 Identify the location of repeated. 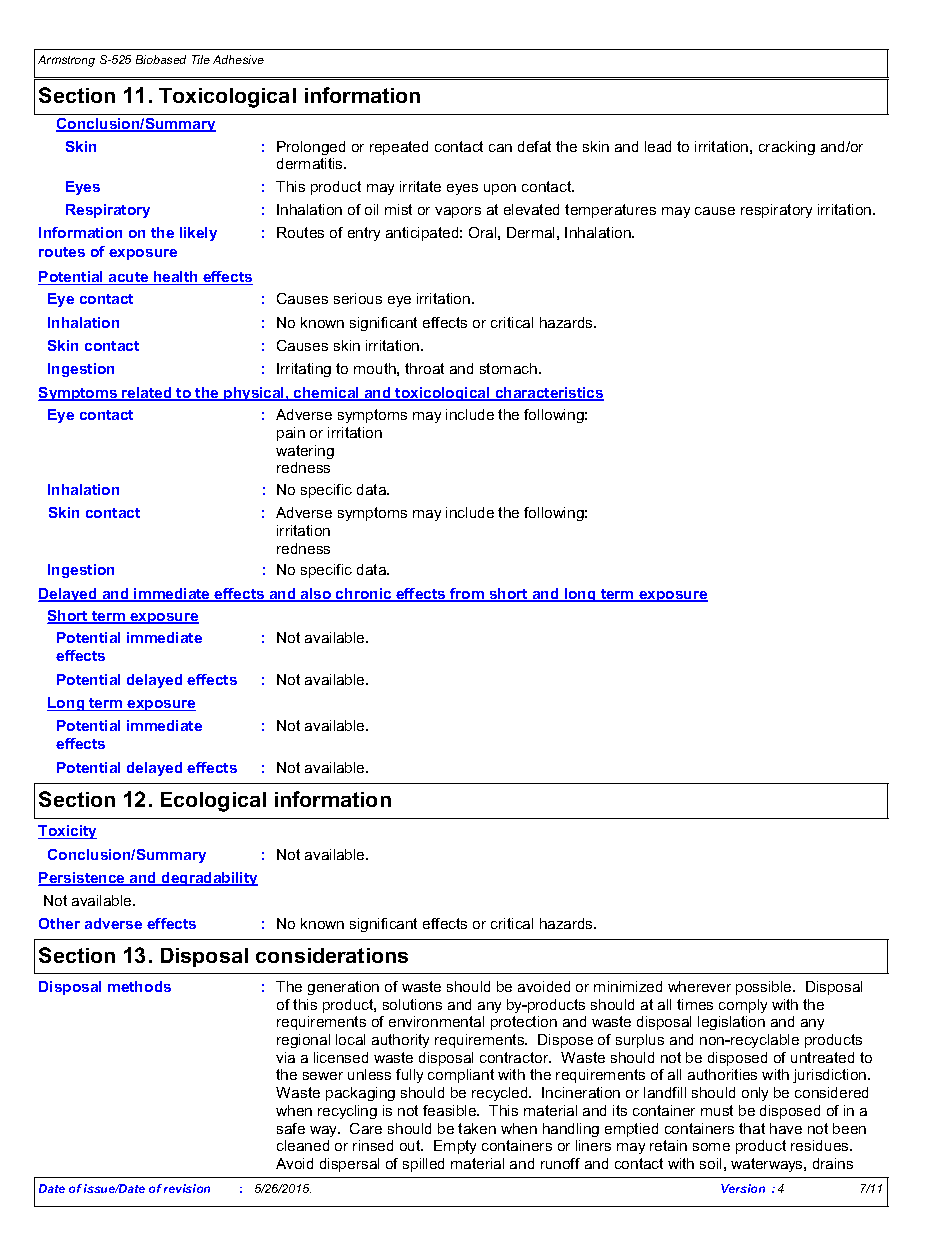
(399, 148).
